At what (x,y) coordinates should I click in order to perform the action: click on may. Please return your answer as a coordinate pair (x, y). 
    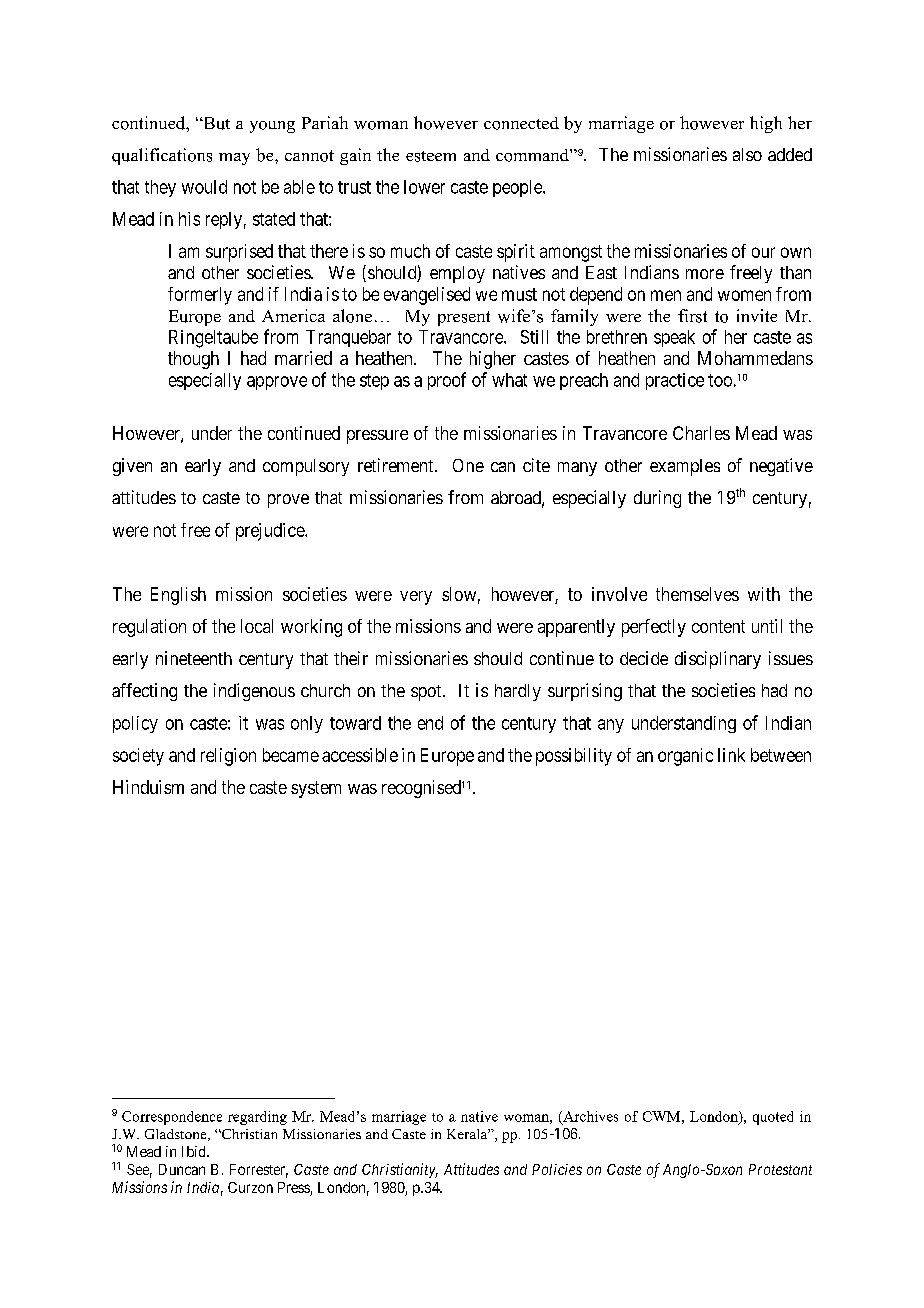
    Looking at the image, I should click on (234, 159).
